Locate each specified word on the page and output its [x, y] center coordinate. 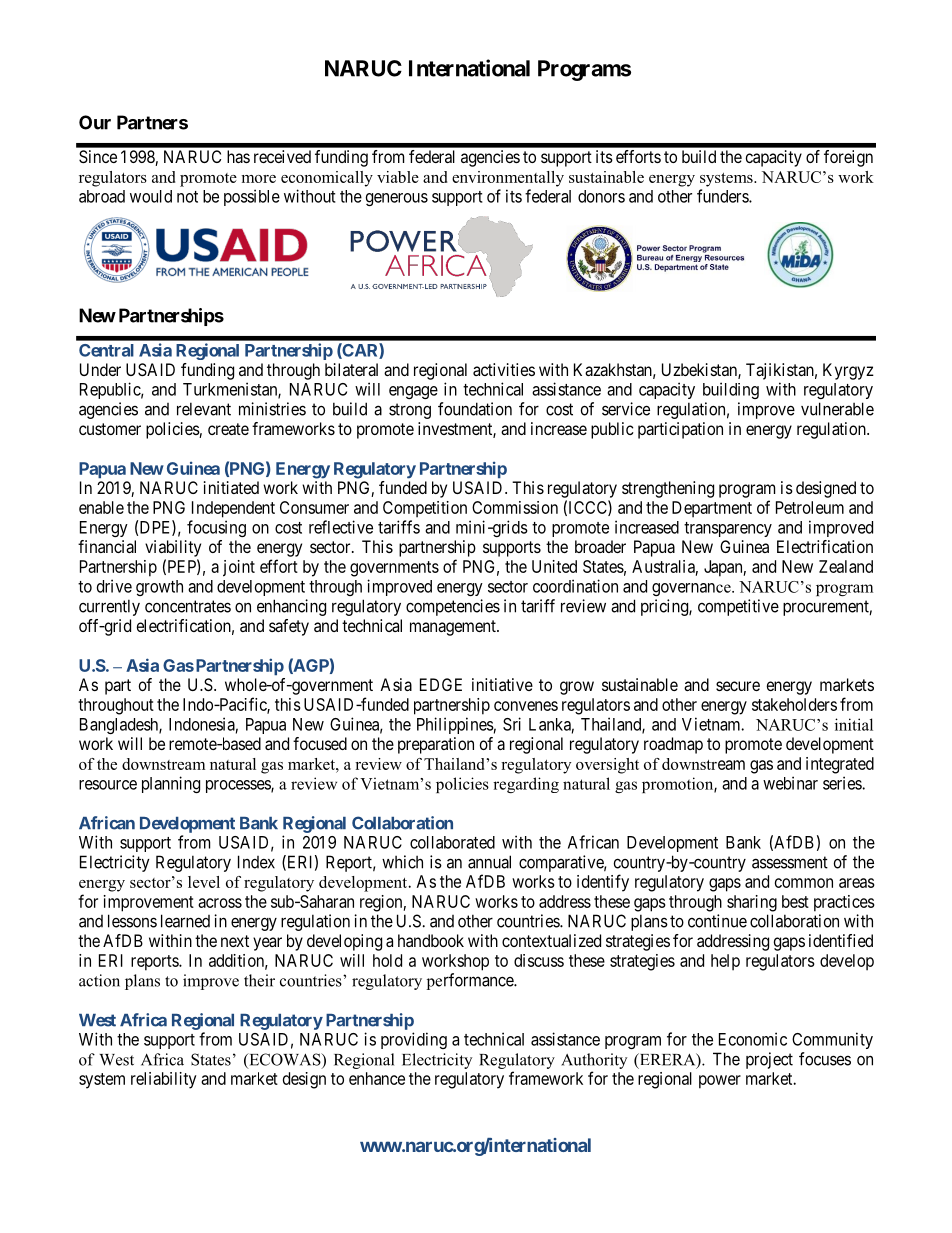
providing [414, 1040]
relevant [204, 409]
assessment [790, 862]
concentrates [188, 606]
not [187, 197]
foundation [475, 409]
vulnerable [837, 409]
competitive [738, 607]
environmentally [508, 179]
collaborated [452, 842]
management [454, 628]
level [204, 882]
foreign [848, 158]
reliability [164, 1080]
